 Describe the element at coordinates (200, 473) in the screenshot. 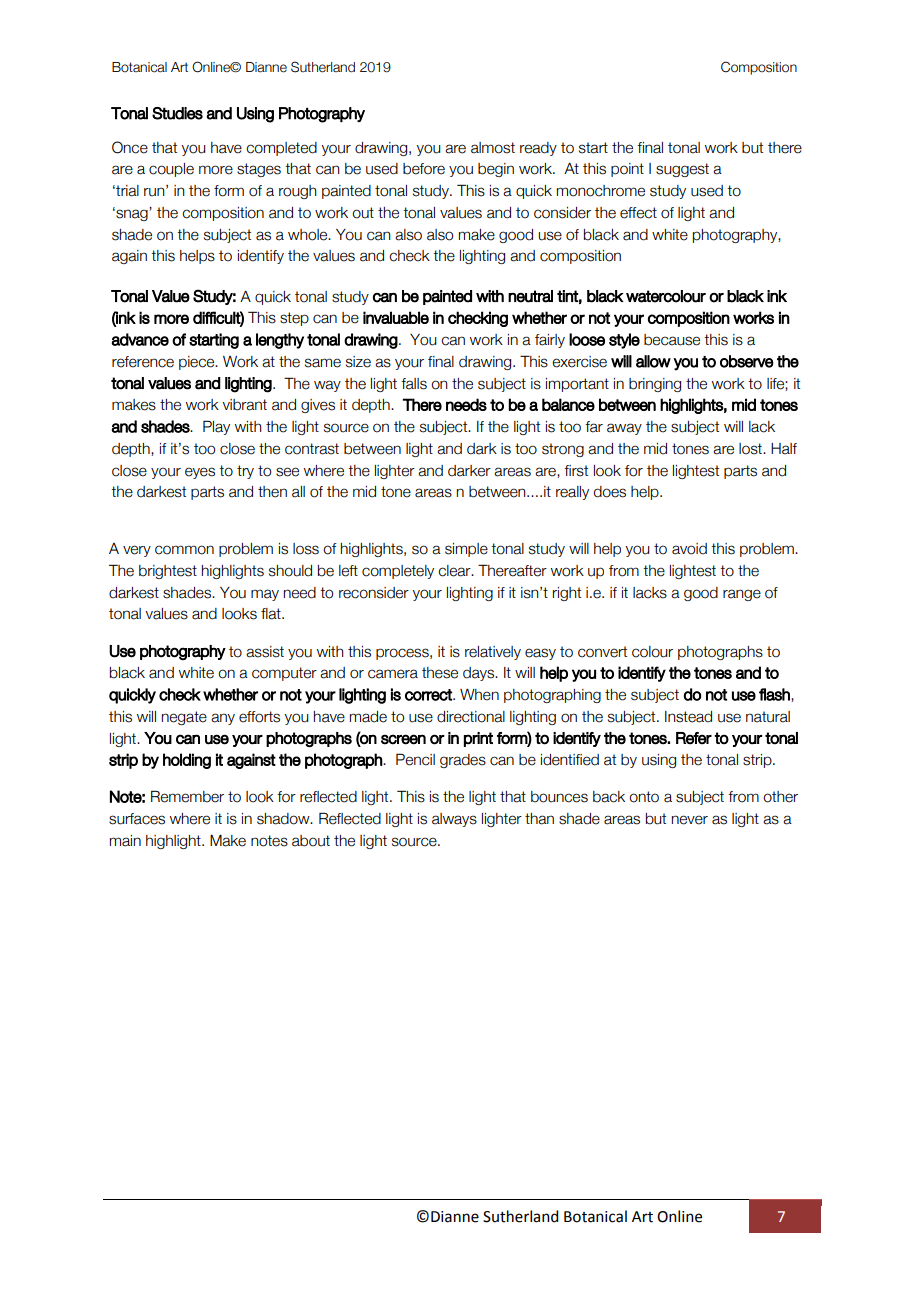

I see `eyes` at that location.
